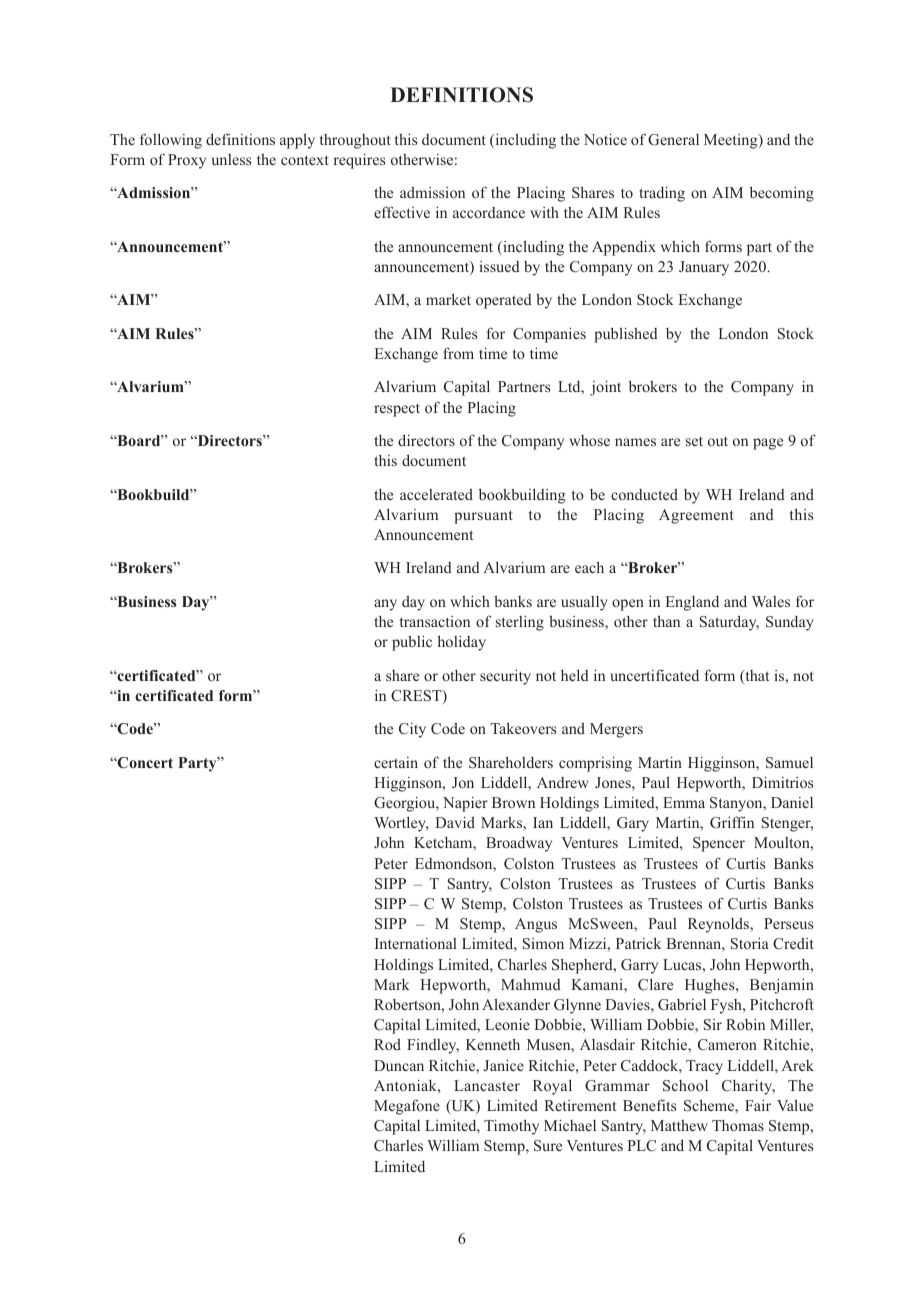 The image size is (924, 1308). Describe the element at coordinates (738, 1125) in the document. I see `Thomas` at that location.
